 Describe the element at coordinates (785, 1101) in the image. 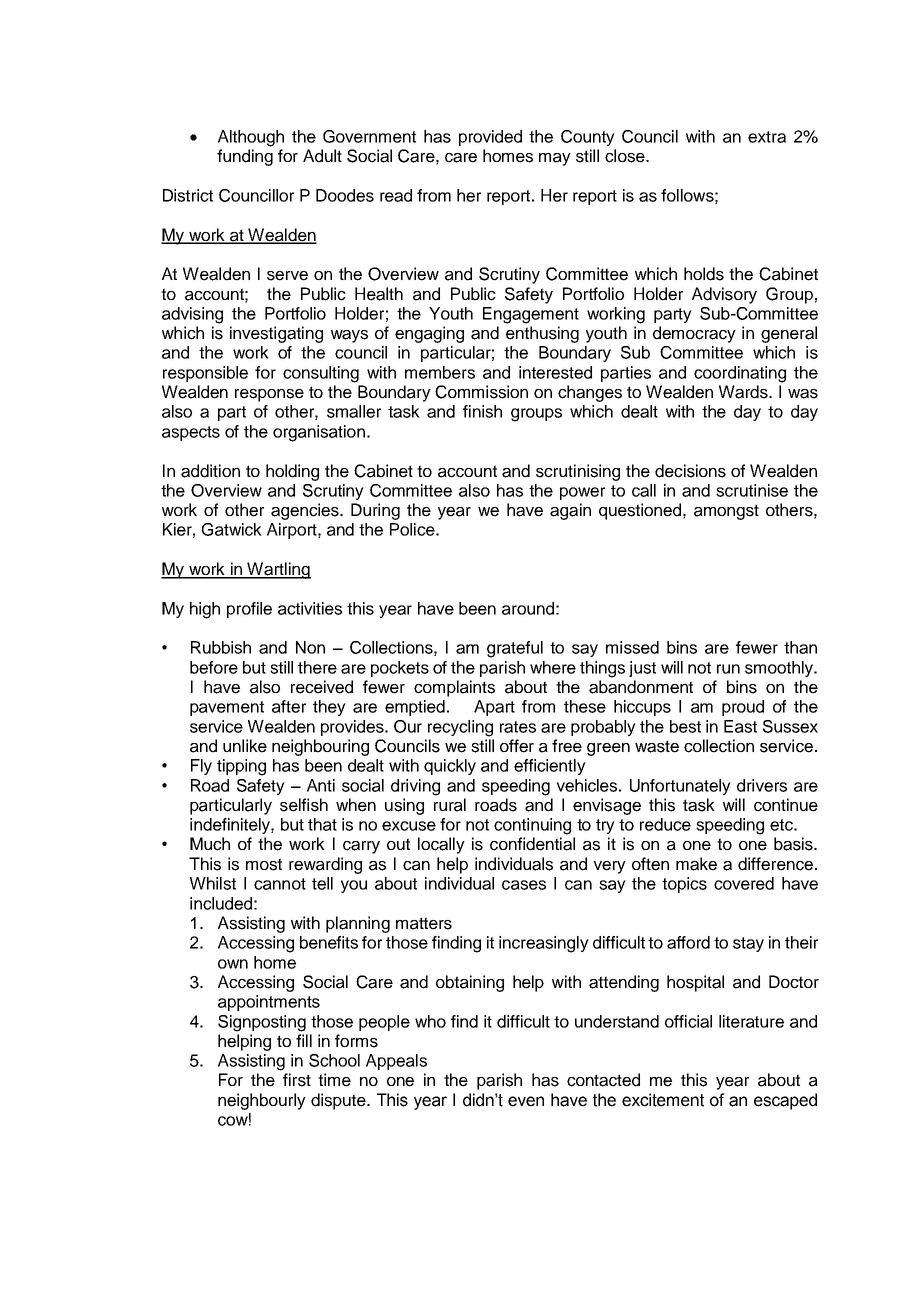

I see `escaped` at that location.
